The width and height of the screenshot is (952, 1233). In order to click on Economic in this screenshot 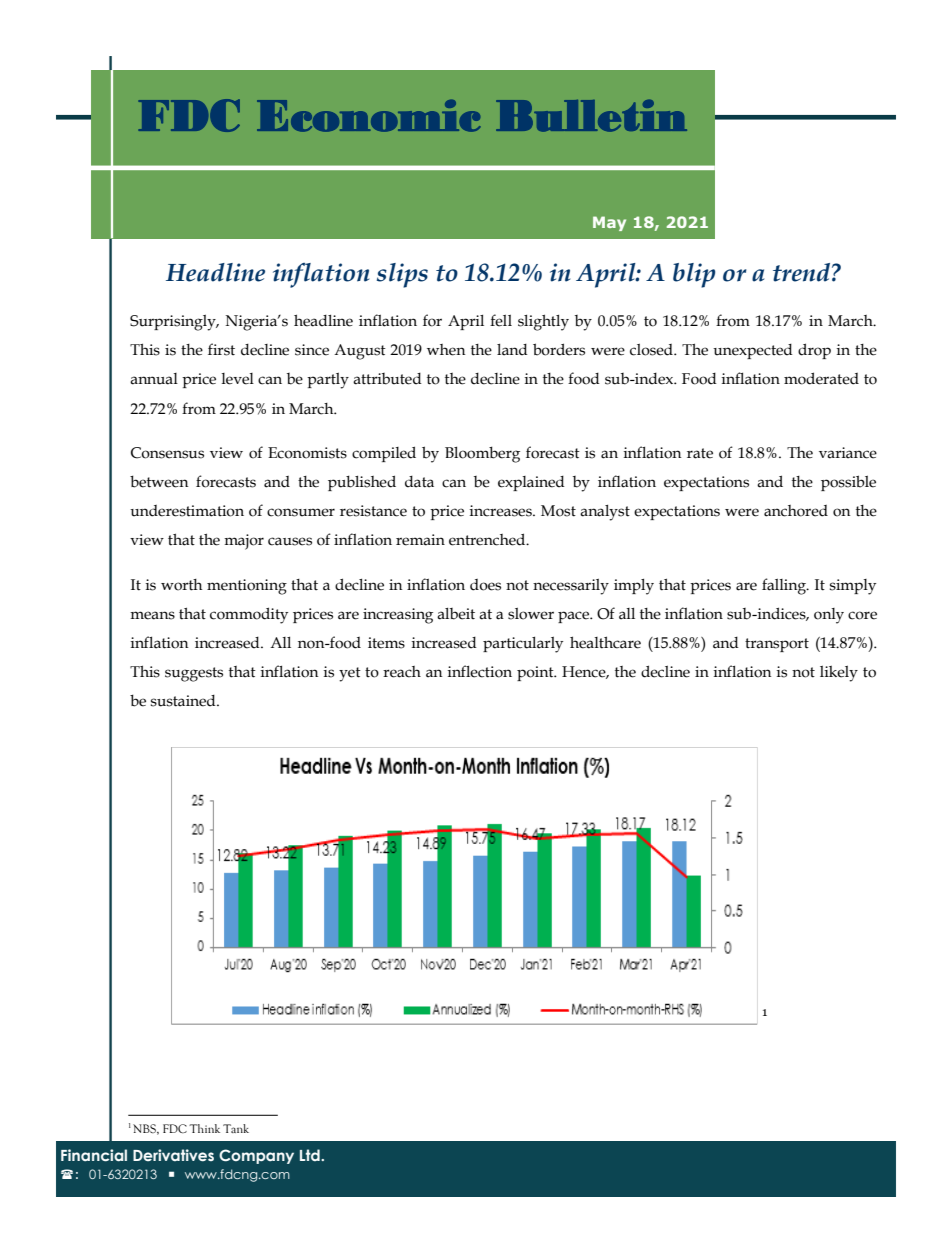, I will do `click(369, 116)`.
